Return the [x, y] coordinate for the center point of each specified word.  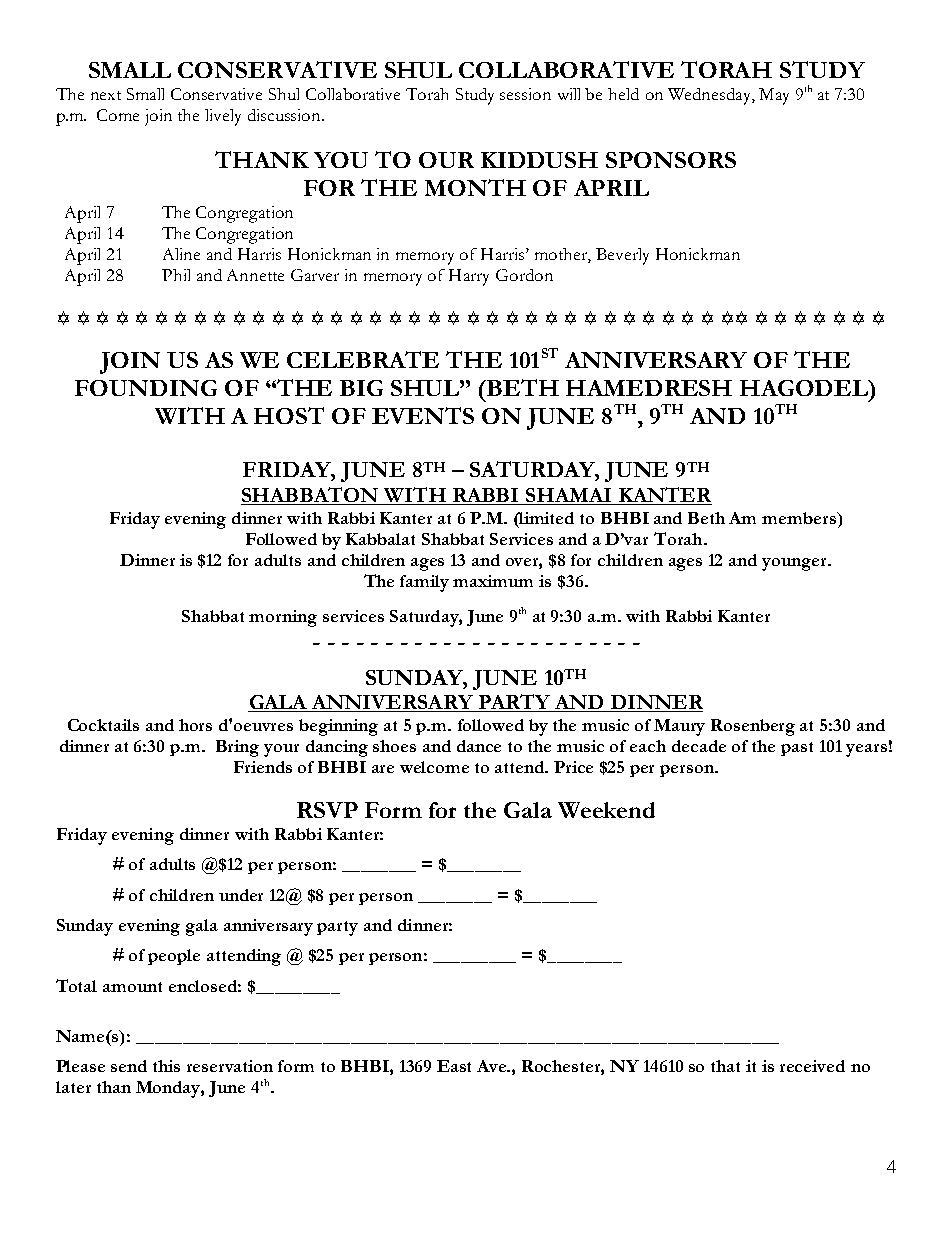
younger [795, 564]
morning [283, 618]
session [525, 94]
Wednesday [710, 96]
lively [223, 117]
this [166, 1066]
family [424, 583]
